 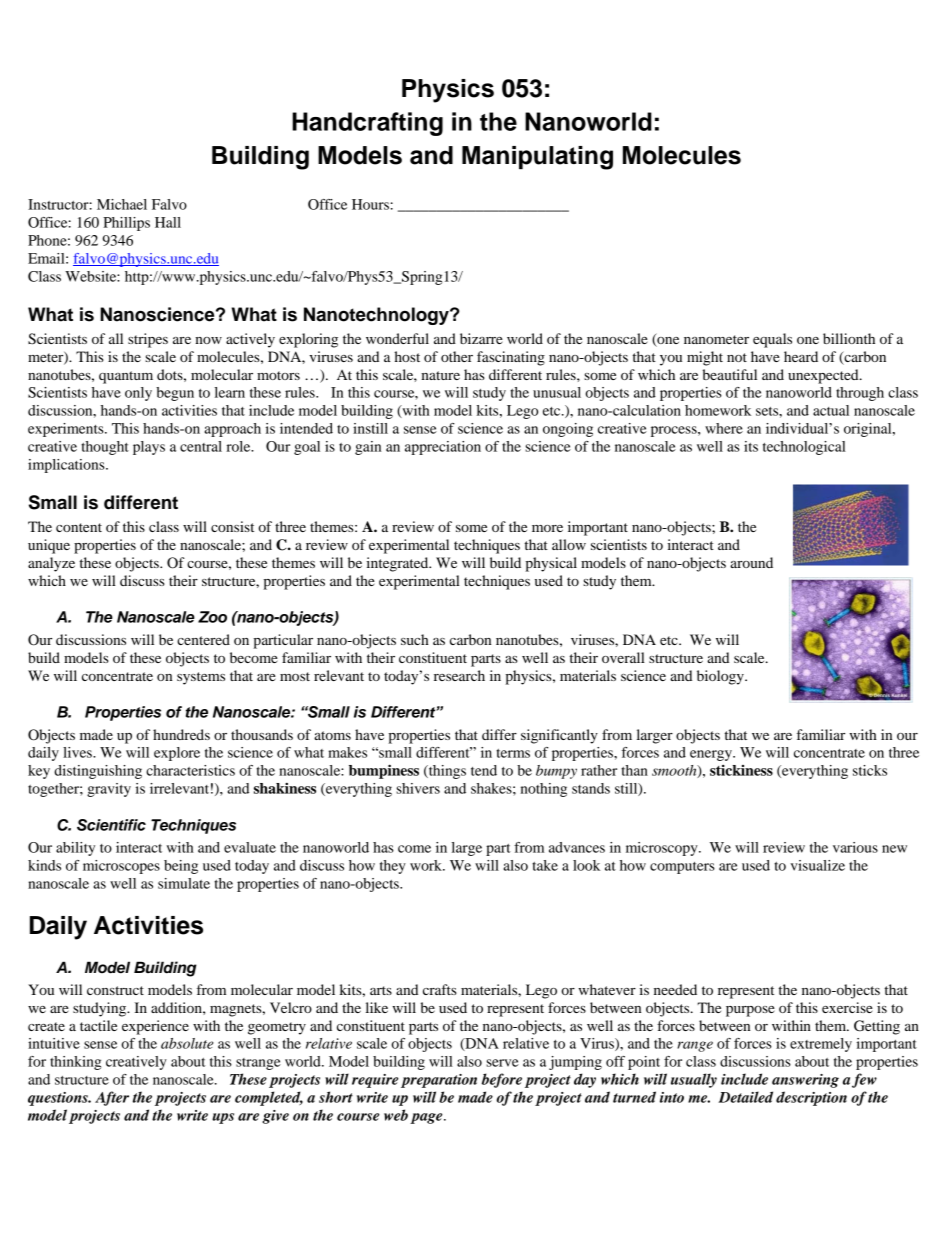 I want to click on gravity, so click(x=109, y=790).
